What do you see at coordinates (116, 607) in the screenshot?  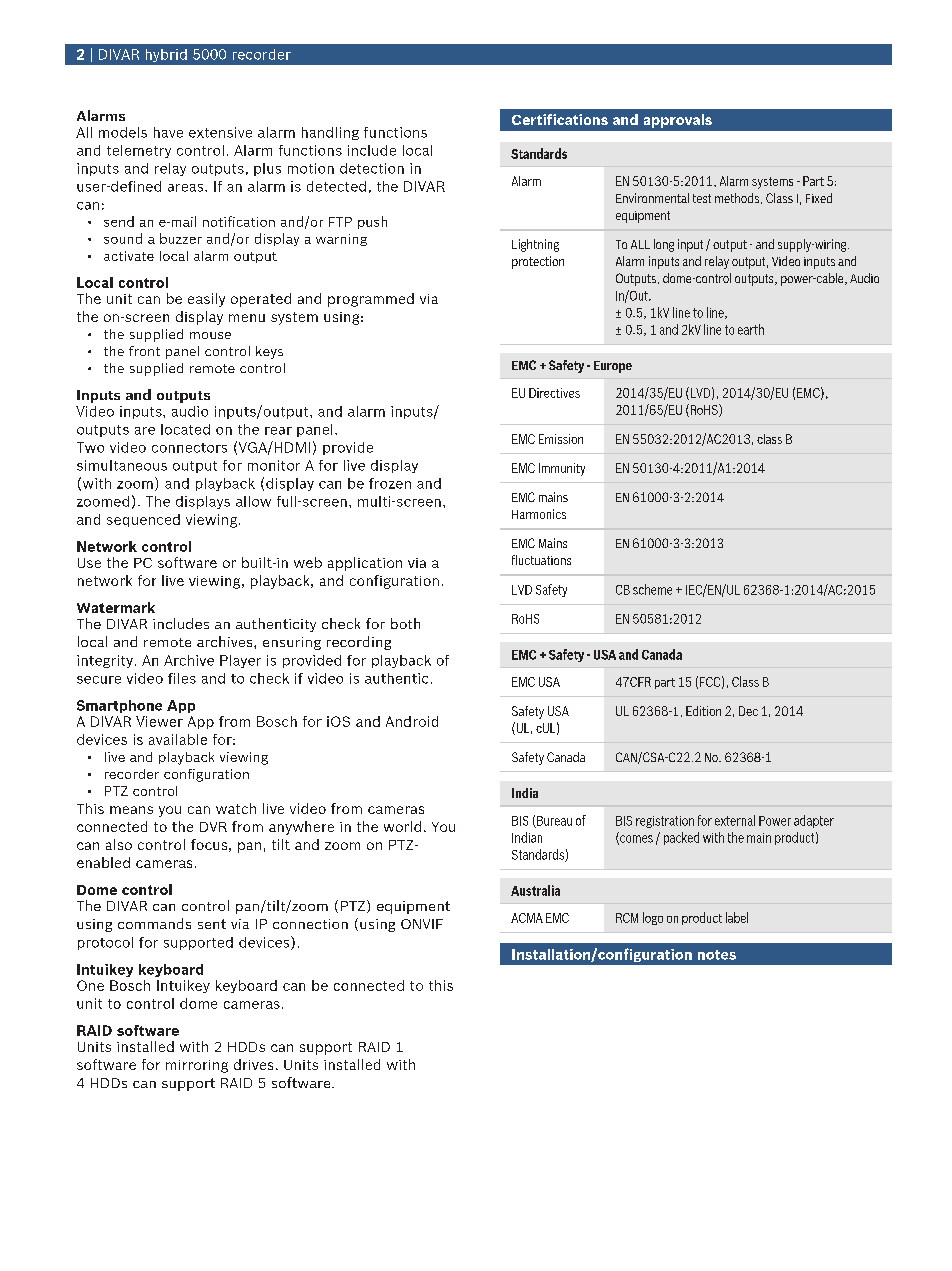 I see `Watermark` at bounding box center [116, 607].
